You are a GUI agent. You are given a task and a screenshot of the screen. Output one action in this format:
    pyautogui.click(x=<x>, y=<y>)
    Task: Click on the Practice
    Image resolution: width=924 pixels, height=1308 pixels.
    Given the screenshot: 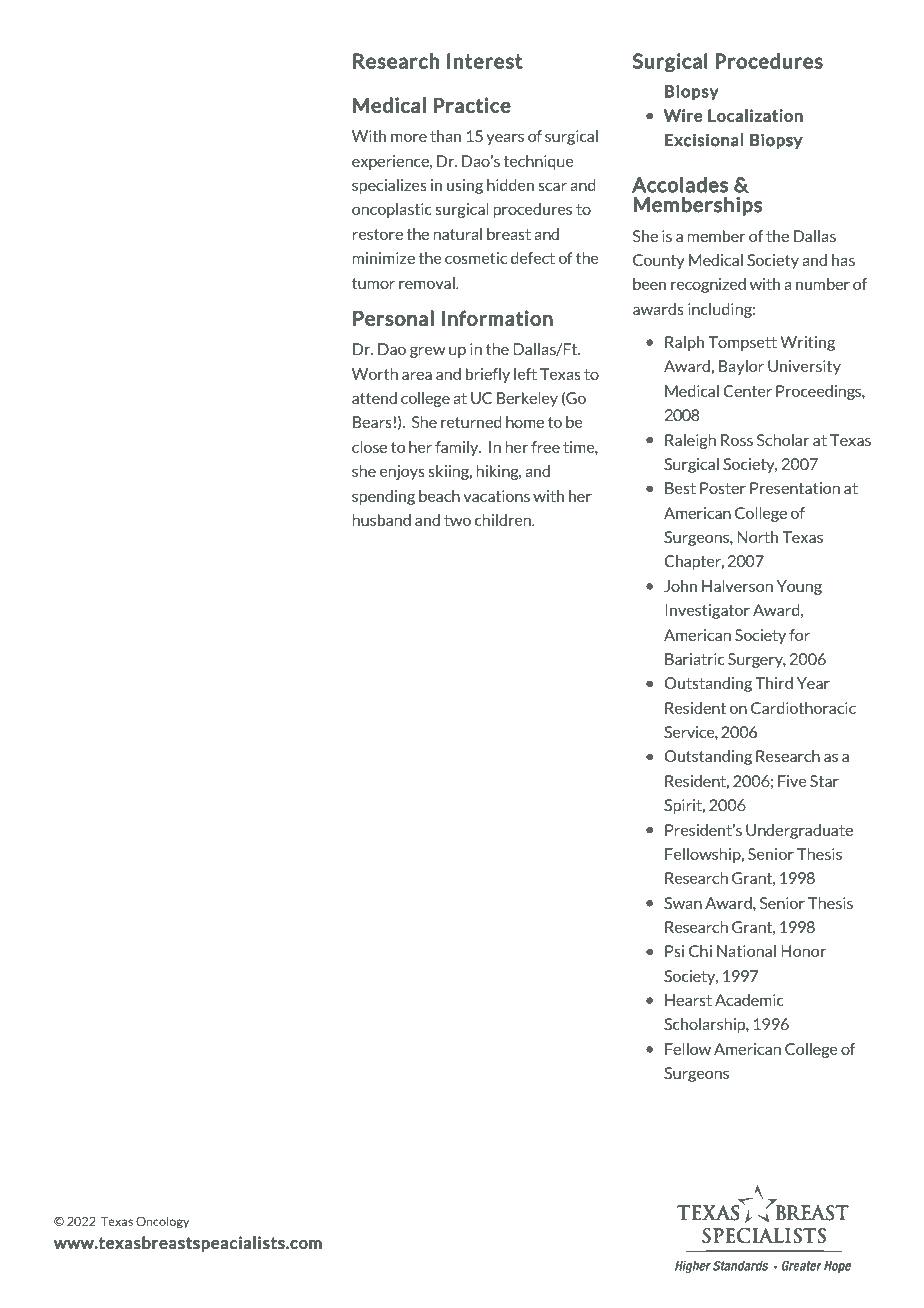 What is the action you would take?
    pyautogui.click(x=472, y=105)
